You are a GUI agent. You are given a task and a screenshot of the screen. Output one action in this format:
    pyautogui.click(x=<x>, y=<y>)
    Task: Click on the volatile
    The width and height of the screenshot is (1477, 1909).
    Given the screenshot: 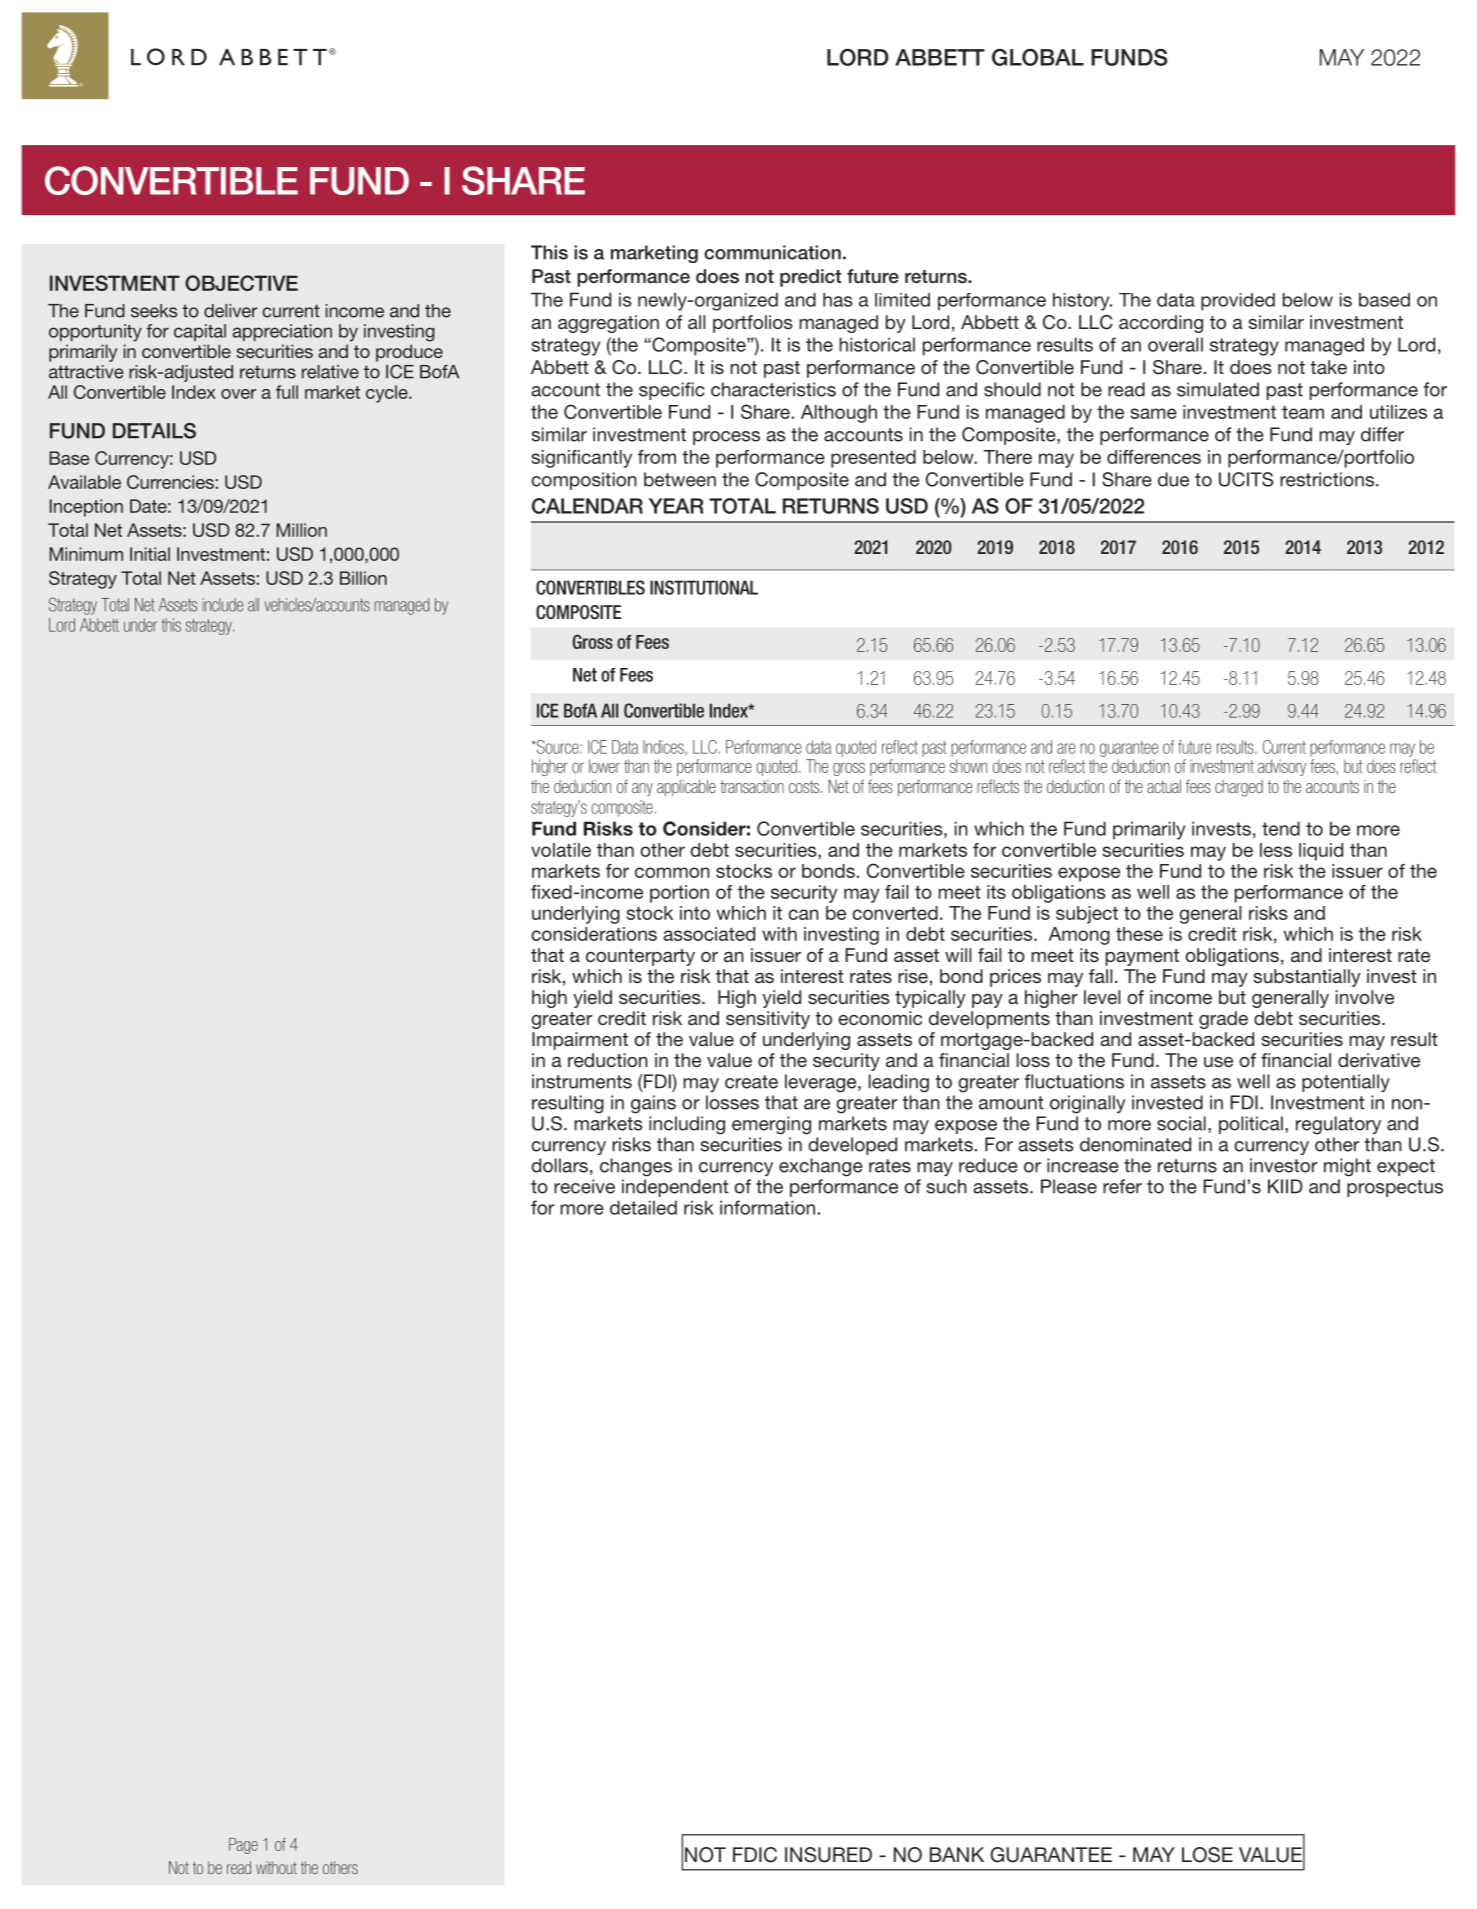 What is the action you would take?
    pyautogui.click(x=561, y=850)
